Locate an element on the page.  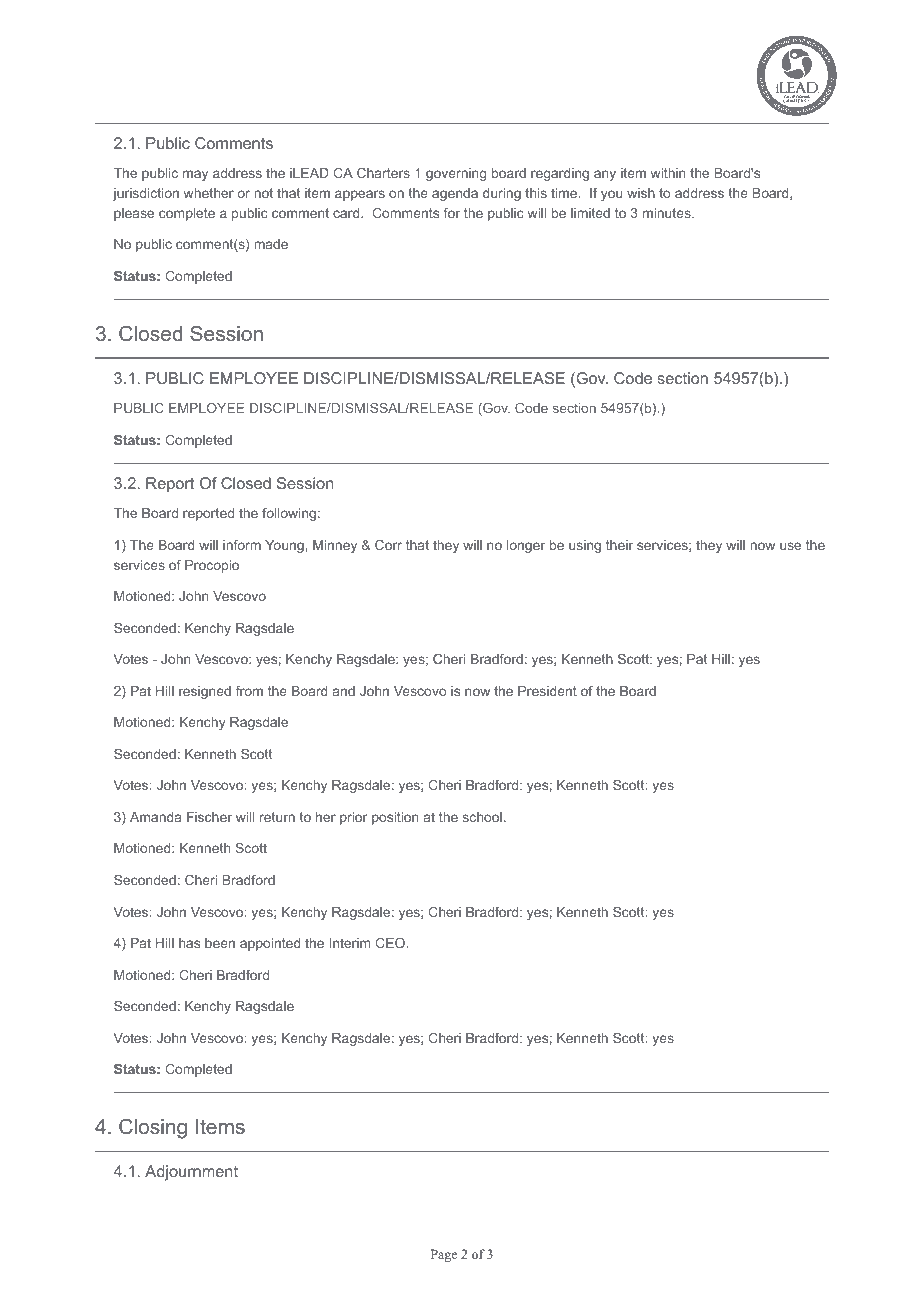
their is located at coordinates (619, 545).
